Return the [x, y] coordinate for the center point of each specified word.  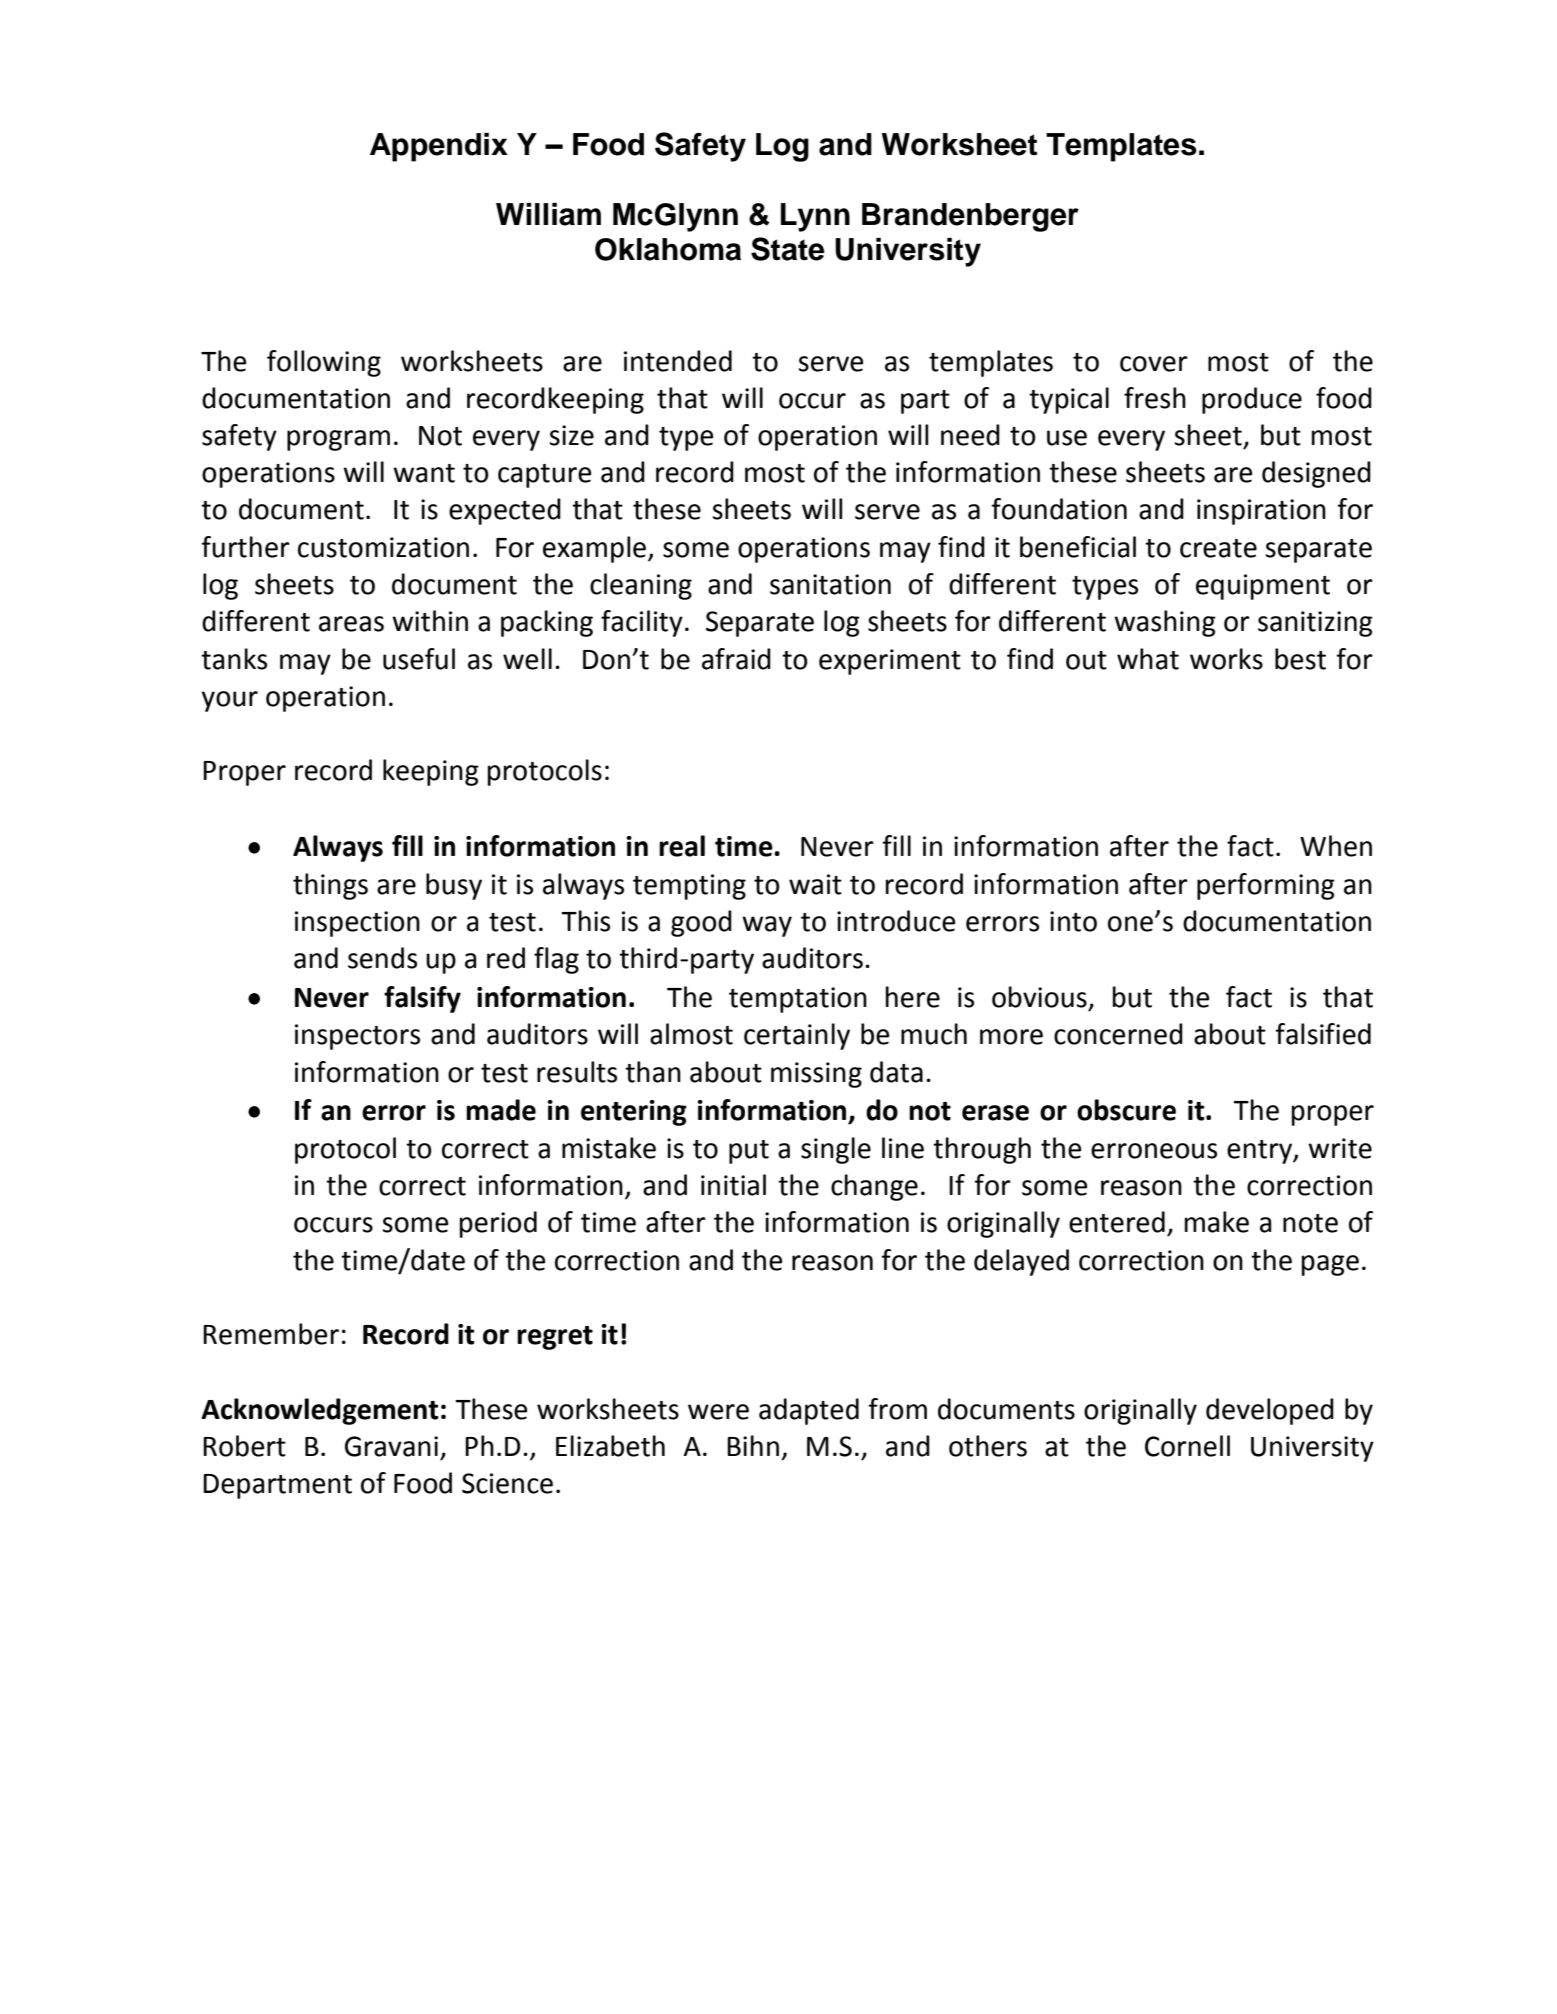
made [501, 1110]
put [749, 1152]
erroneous [1154, 1151]
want [424, 473]
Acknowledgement [320, 1411]
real [682, 846]
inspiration [1261, 512]
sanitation [830, 584]
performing [1266, 886]
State [788, 249]
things [330, 886]
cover [1154, 364]
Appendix [439, 147]
